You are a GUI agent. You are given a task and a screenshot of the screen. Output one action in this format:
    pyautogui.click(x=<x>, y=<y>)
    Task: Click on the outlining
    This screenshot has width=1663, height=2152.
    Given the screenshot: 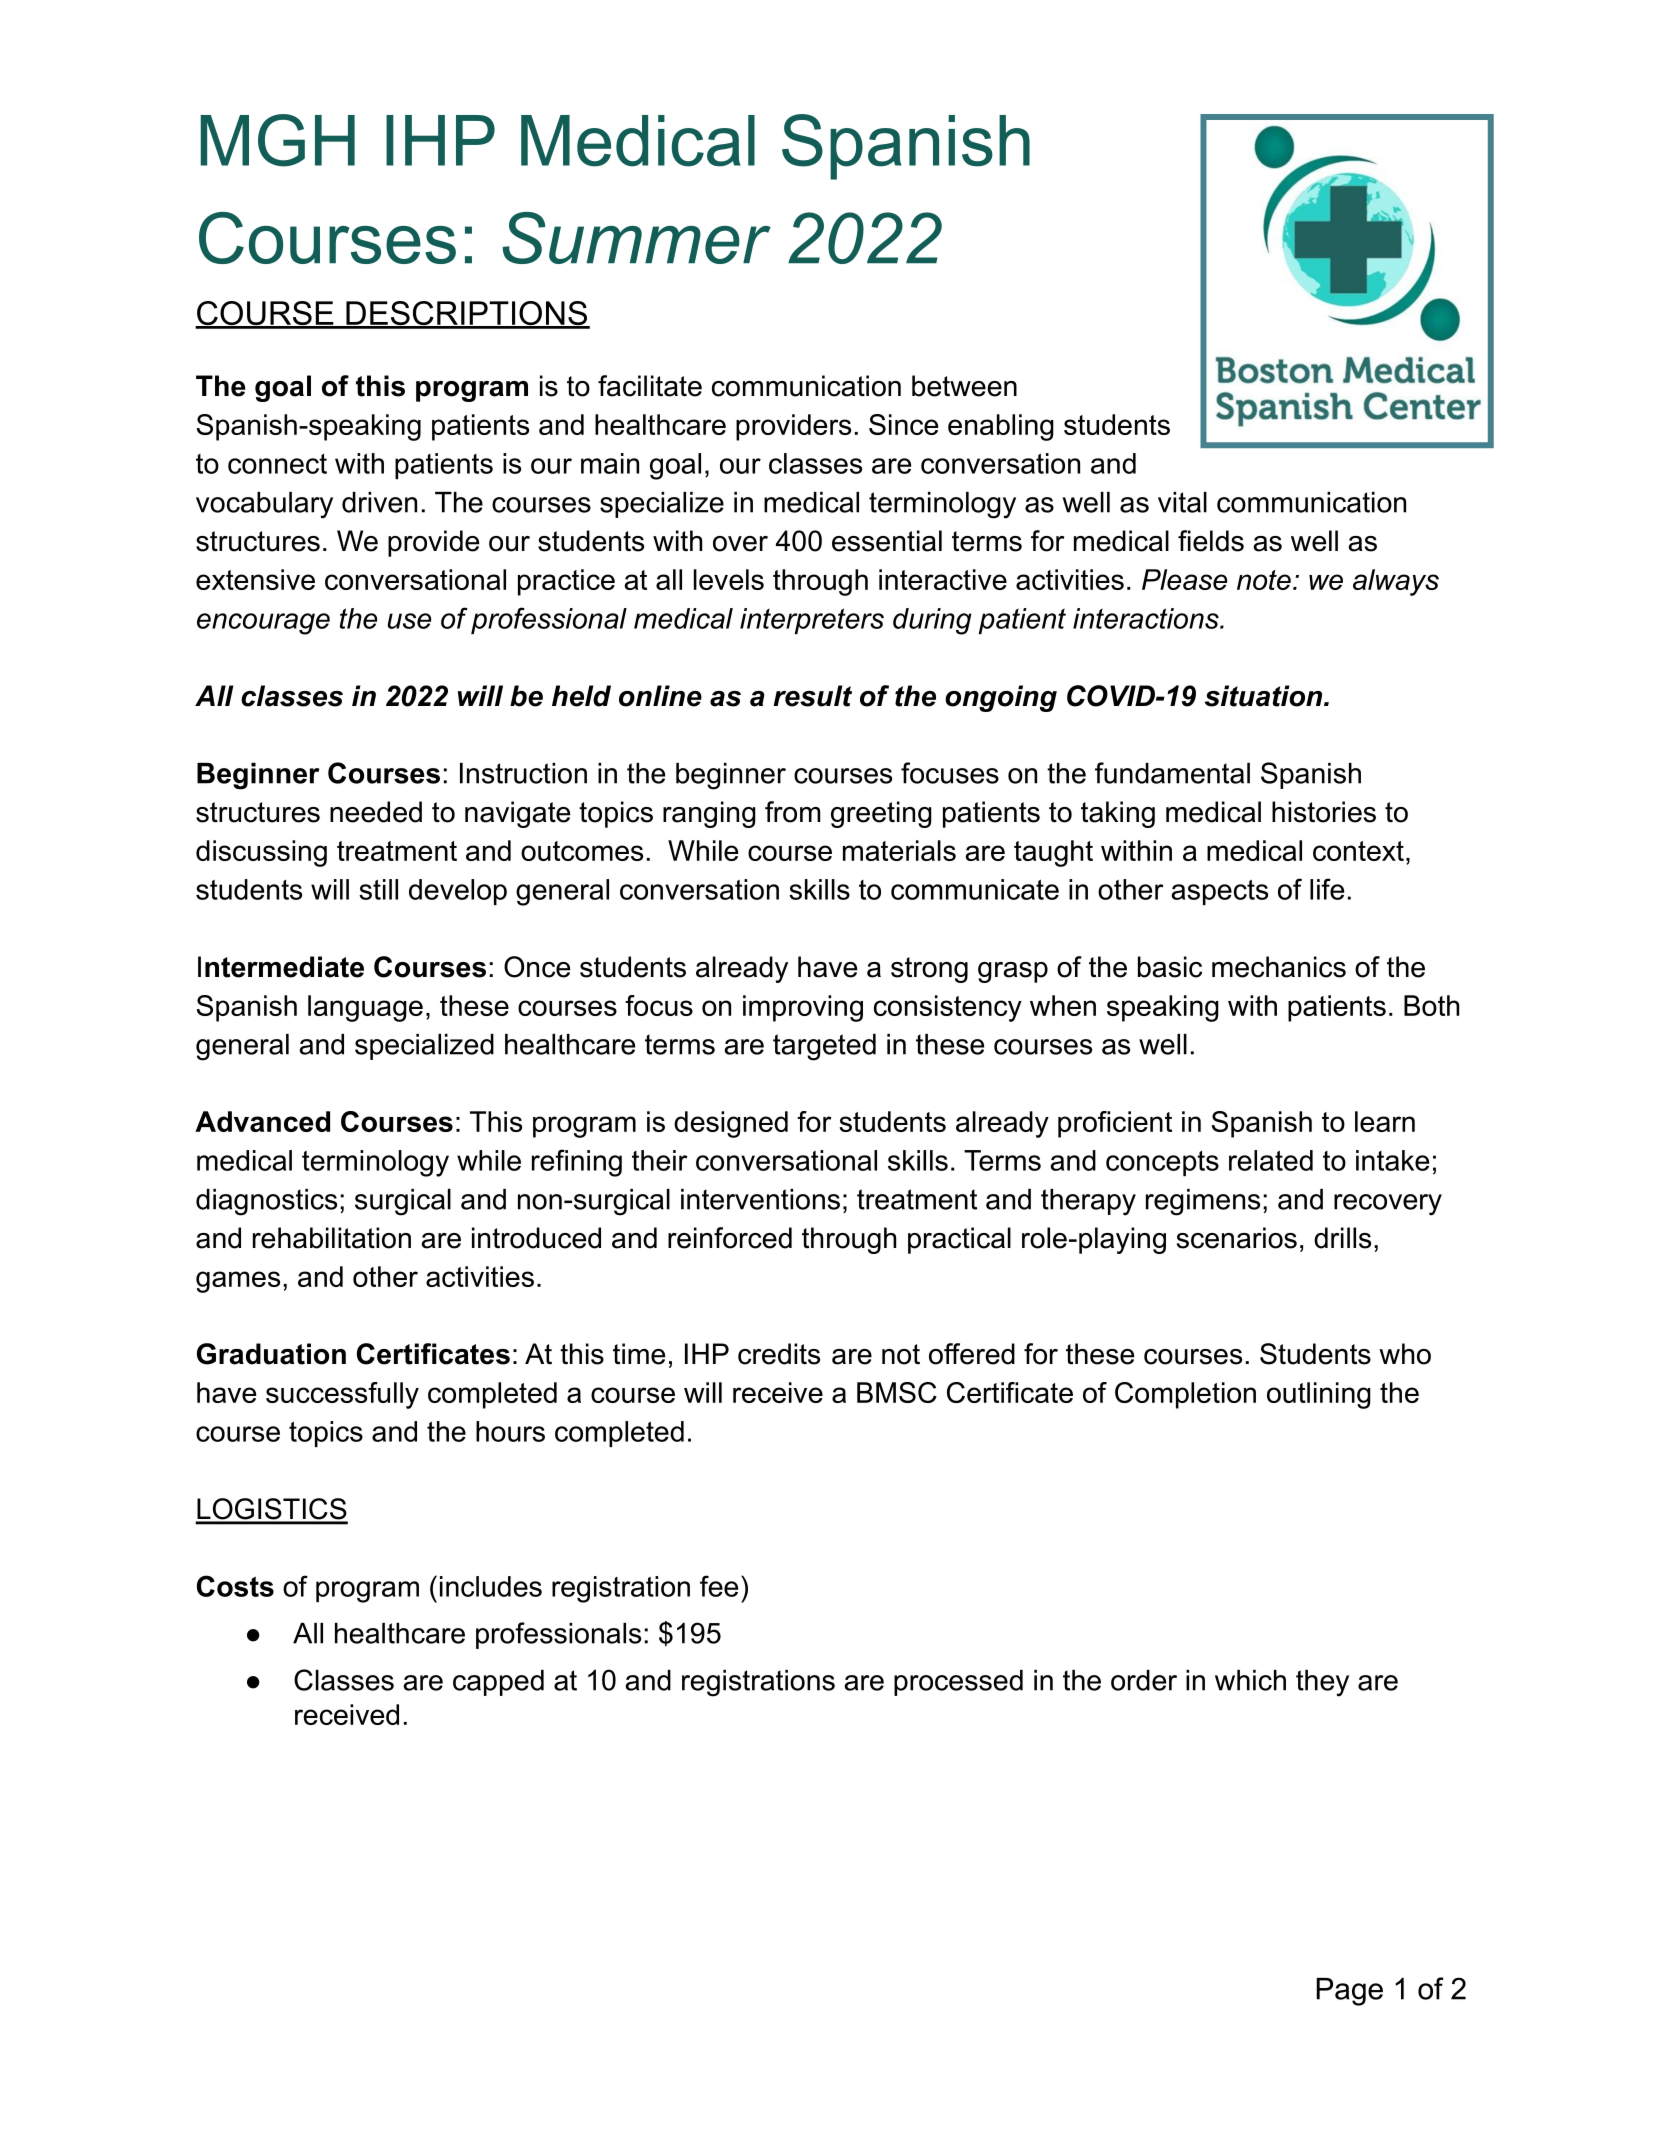 What is the action you would take?
    pyautogui.click(x=1319, y=1395)
